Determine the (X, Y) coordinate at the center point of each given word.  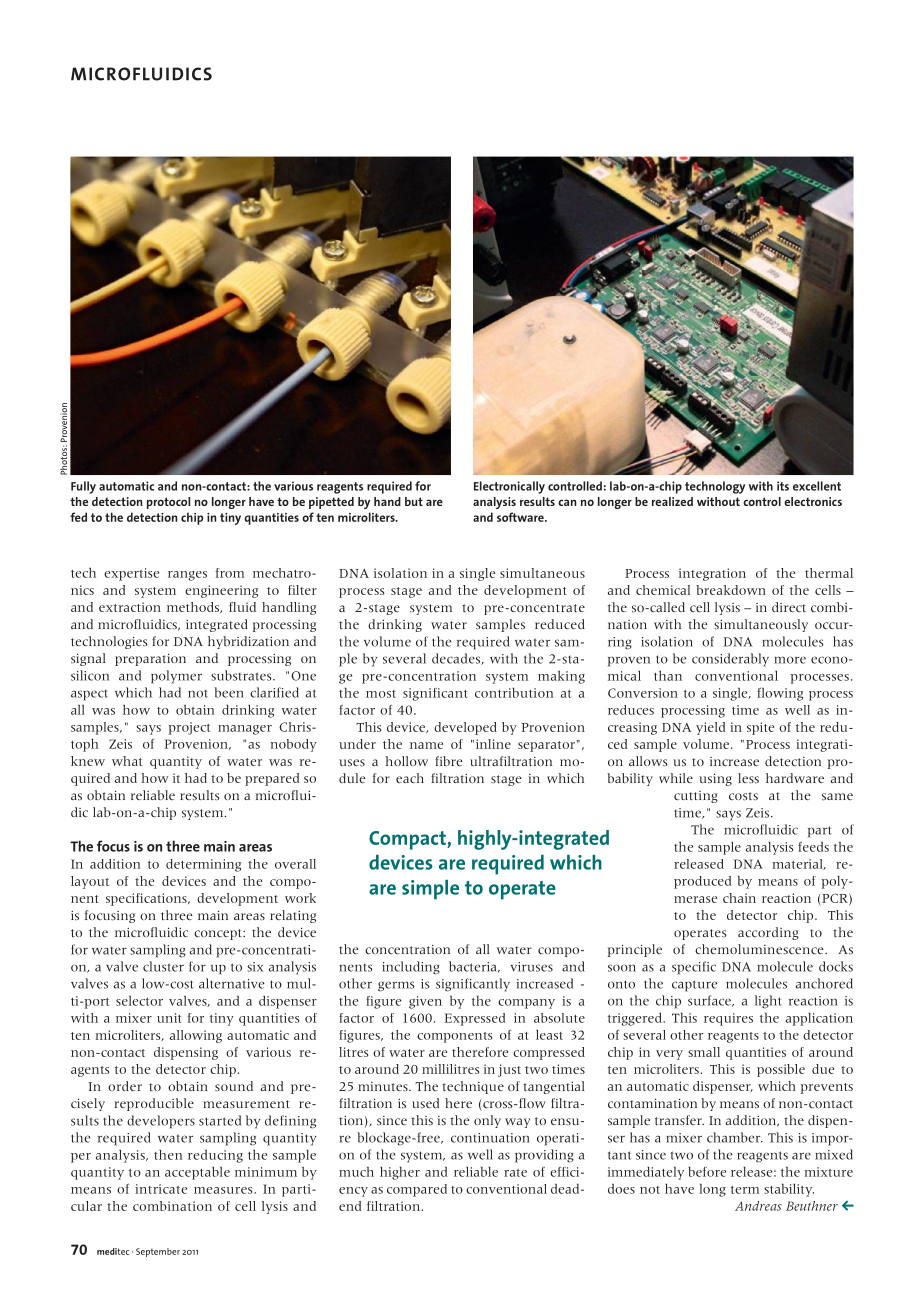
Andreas (758, 1206)
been (229, 692)
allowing (196, 1036)
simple (430, 890)
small (704, 1052)
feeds (813, 847)
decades (457, 659)
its (783, 486)
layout (90, 882)
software (521, 517)
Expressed (475, 1019)
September (158, 1252)
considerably (730, 660)
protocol (168, 503)
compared (417, 1190)
